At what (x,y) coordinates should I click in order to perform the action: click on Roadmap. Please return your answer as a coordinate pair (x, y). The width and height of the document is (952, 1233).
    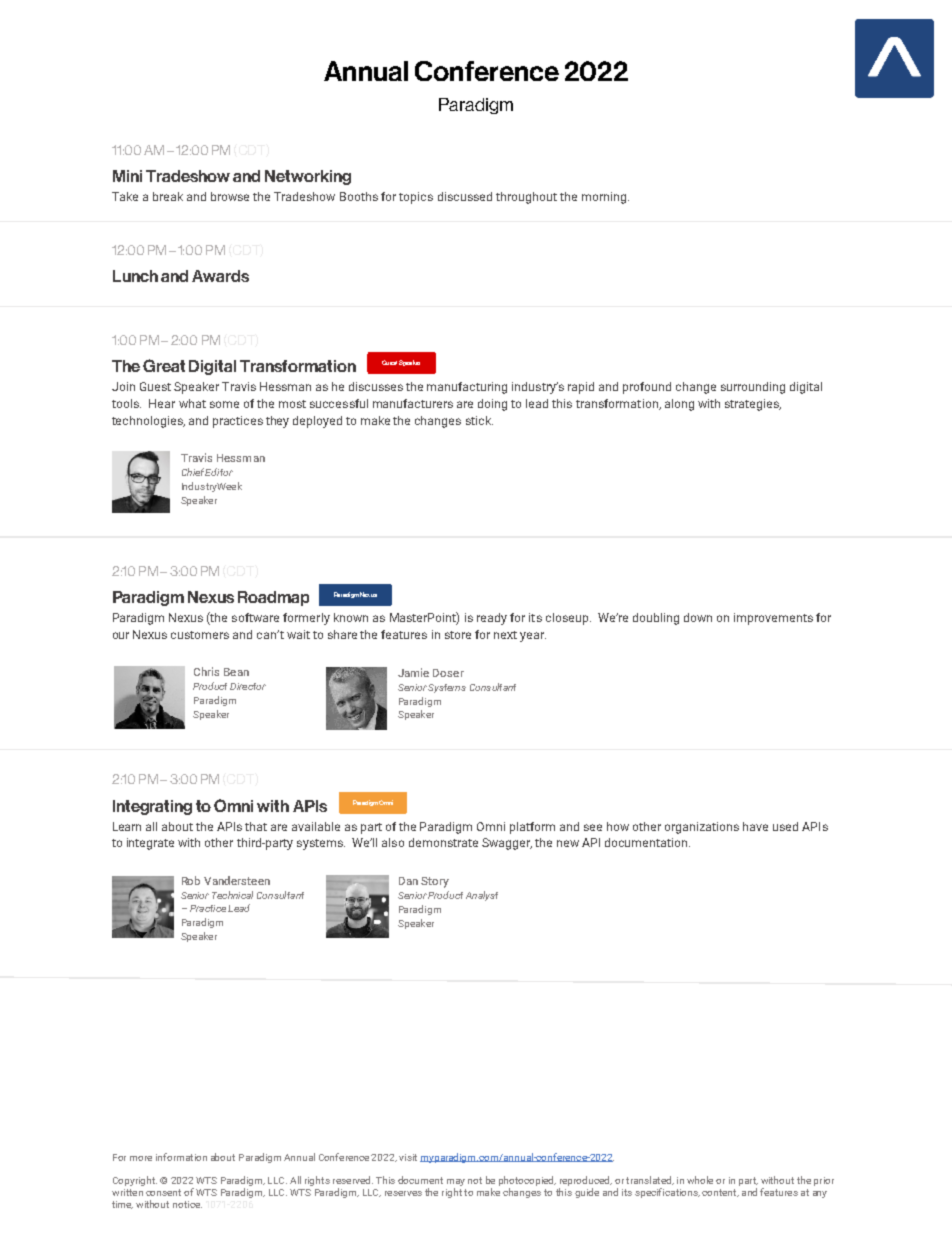
    Looking at the image, I should click on (273, 598).
